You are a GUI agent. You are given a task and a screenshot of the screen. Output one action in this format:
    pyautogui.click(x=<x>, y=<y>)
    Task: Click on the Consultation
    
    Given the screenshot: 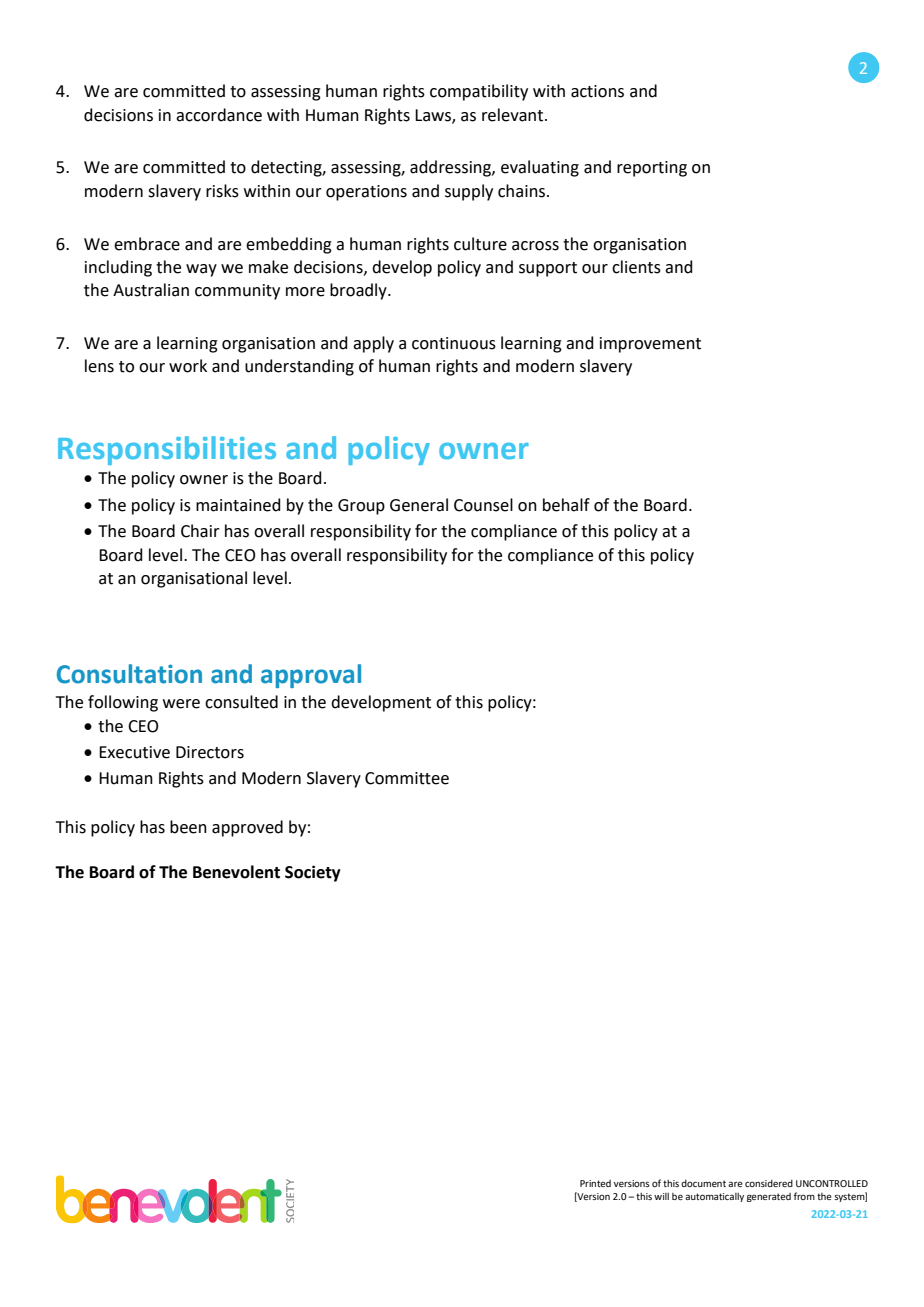 What is the action you would take?
    pyautogui.click(x=129, y=674)
